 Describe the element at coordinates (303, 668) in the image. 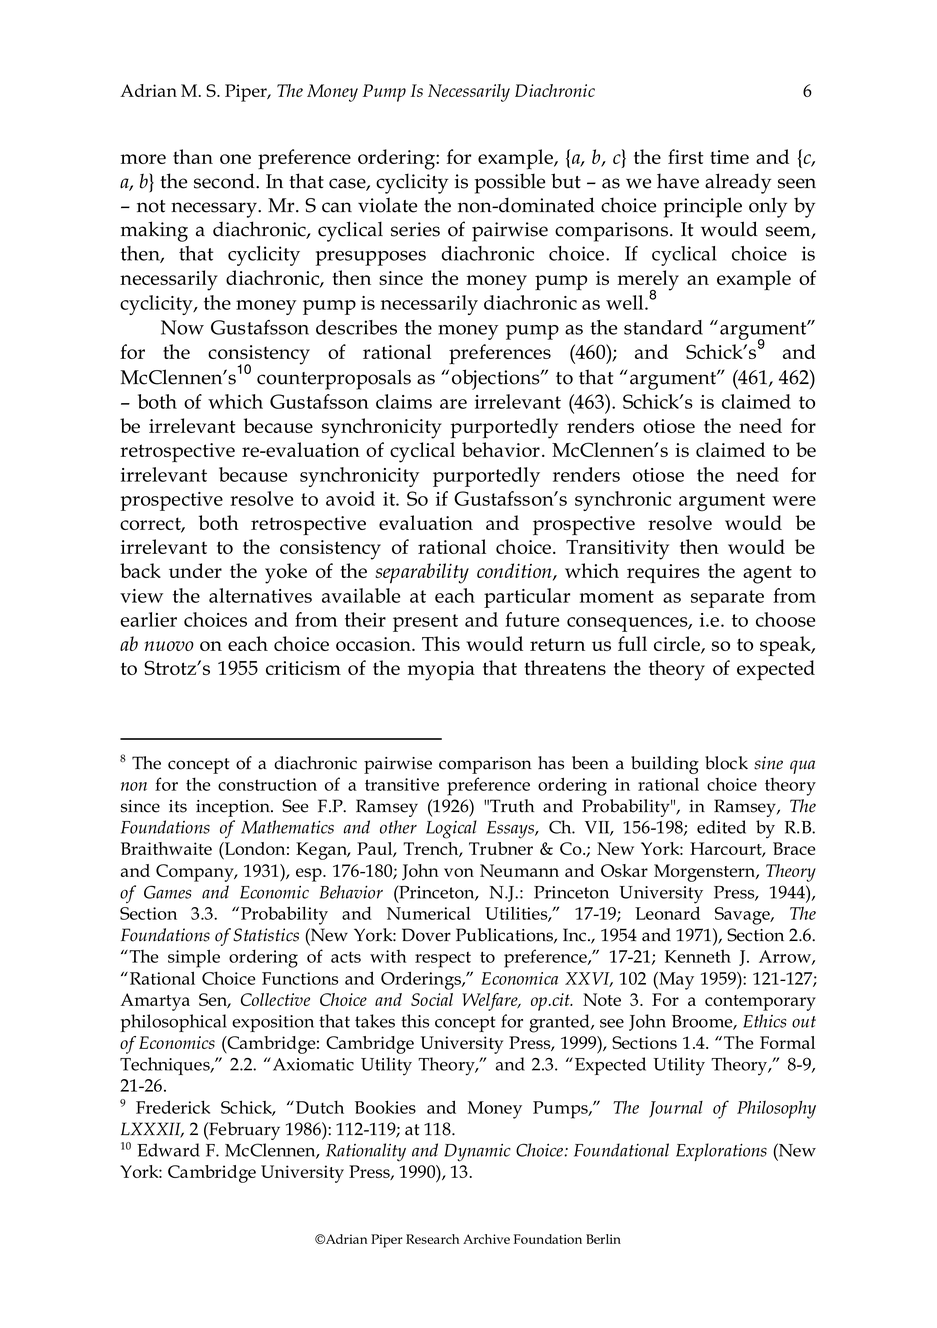

I see `criticism` at that location.
